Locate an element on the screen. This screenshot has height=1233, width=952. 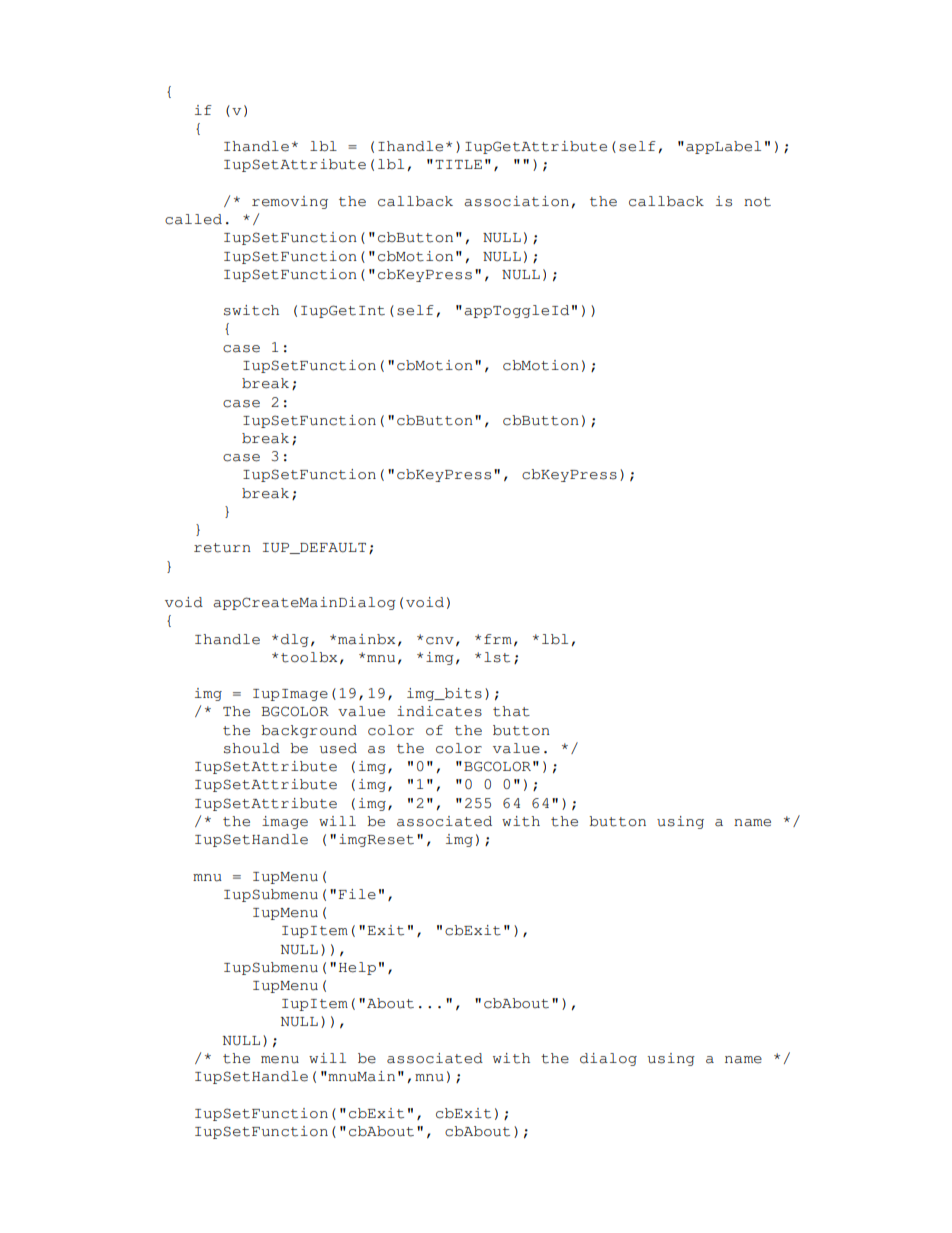
frm is located at coordinates (498, 639).
